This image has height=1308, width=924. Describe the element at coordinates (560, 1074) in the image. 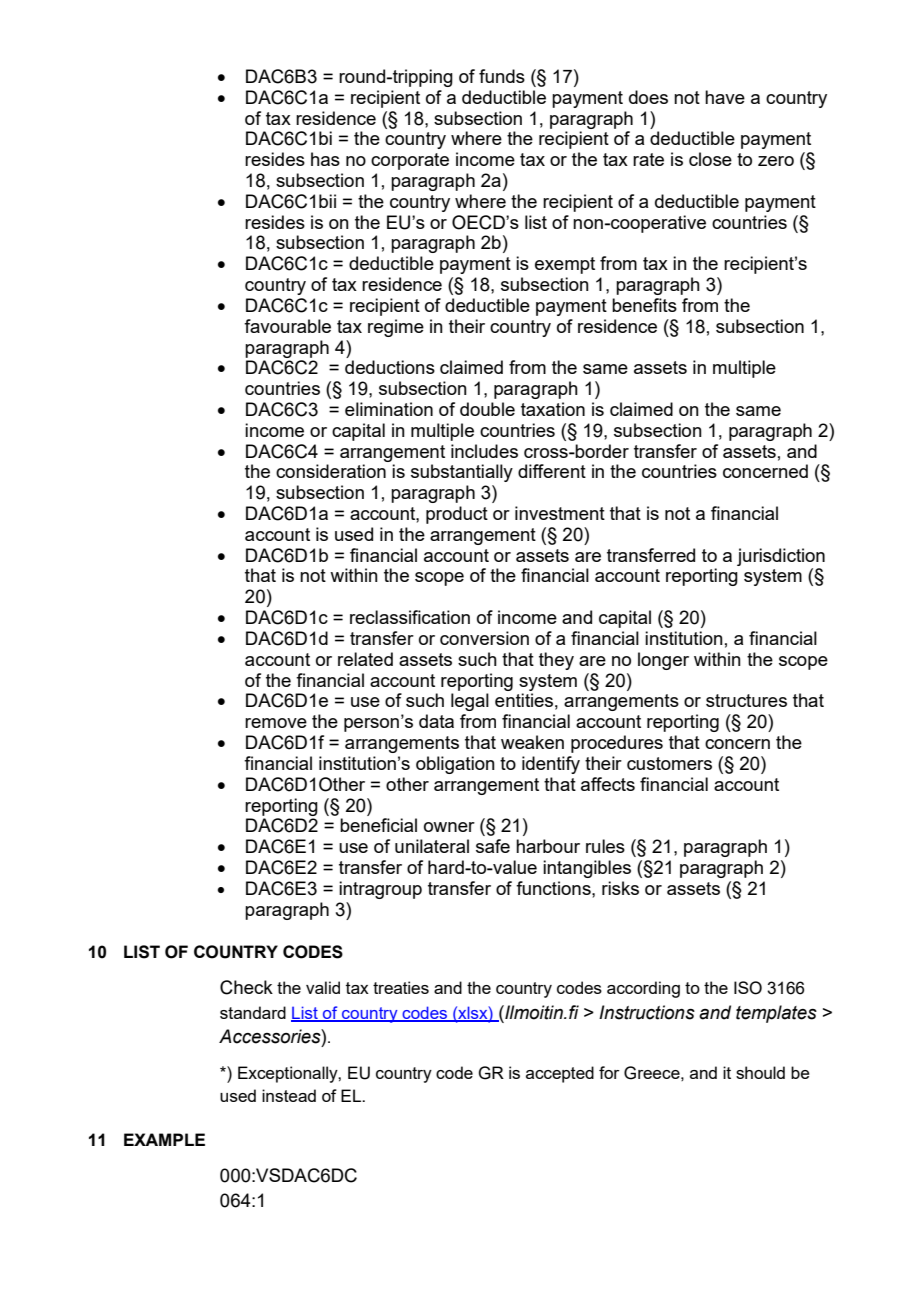

I see `accepted` at that location.
